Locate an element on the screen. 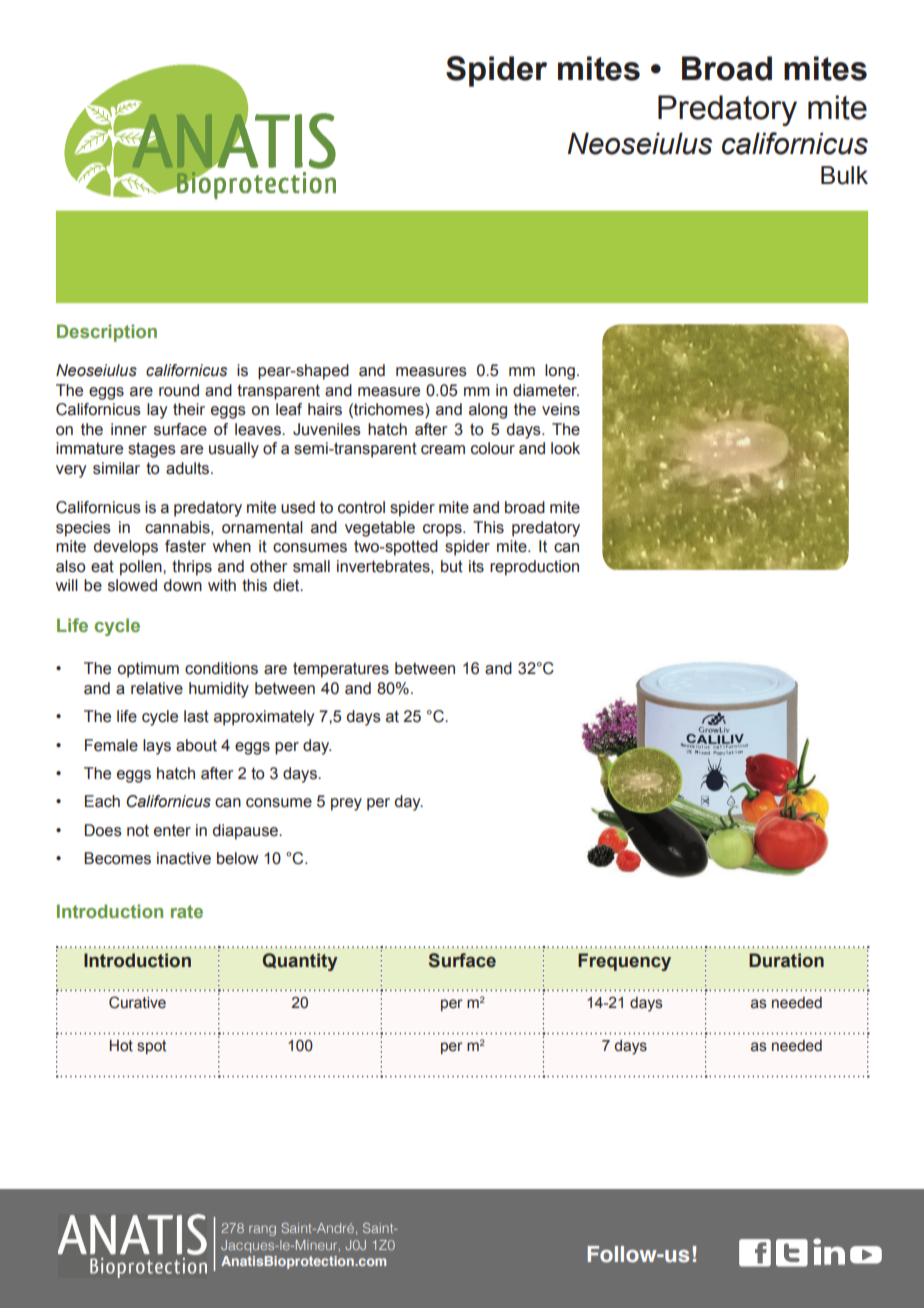  Description is located at coordinates (107, 333).
